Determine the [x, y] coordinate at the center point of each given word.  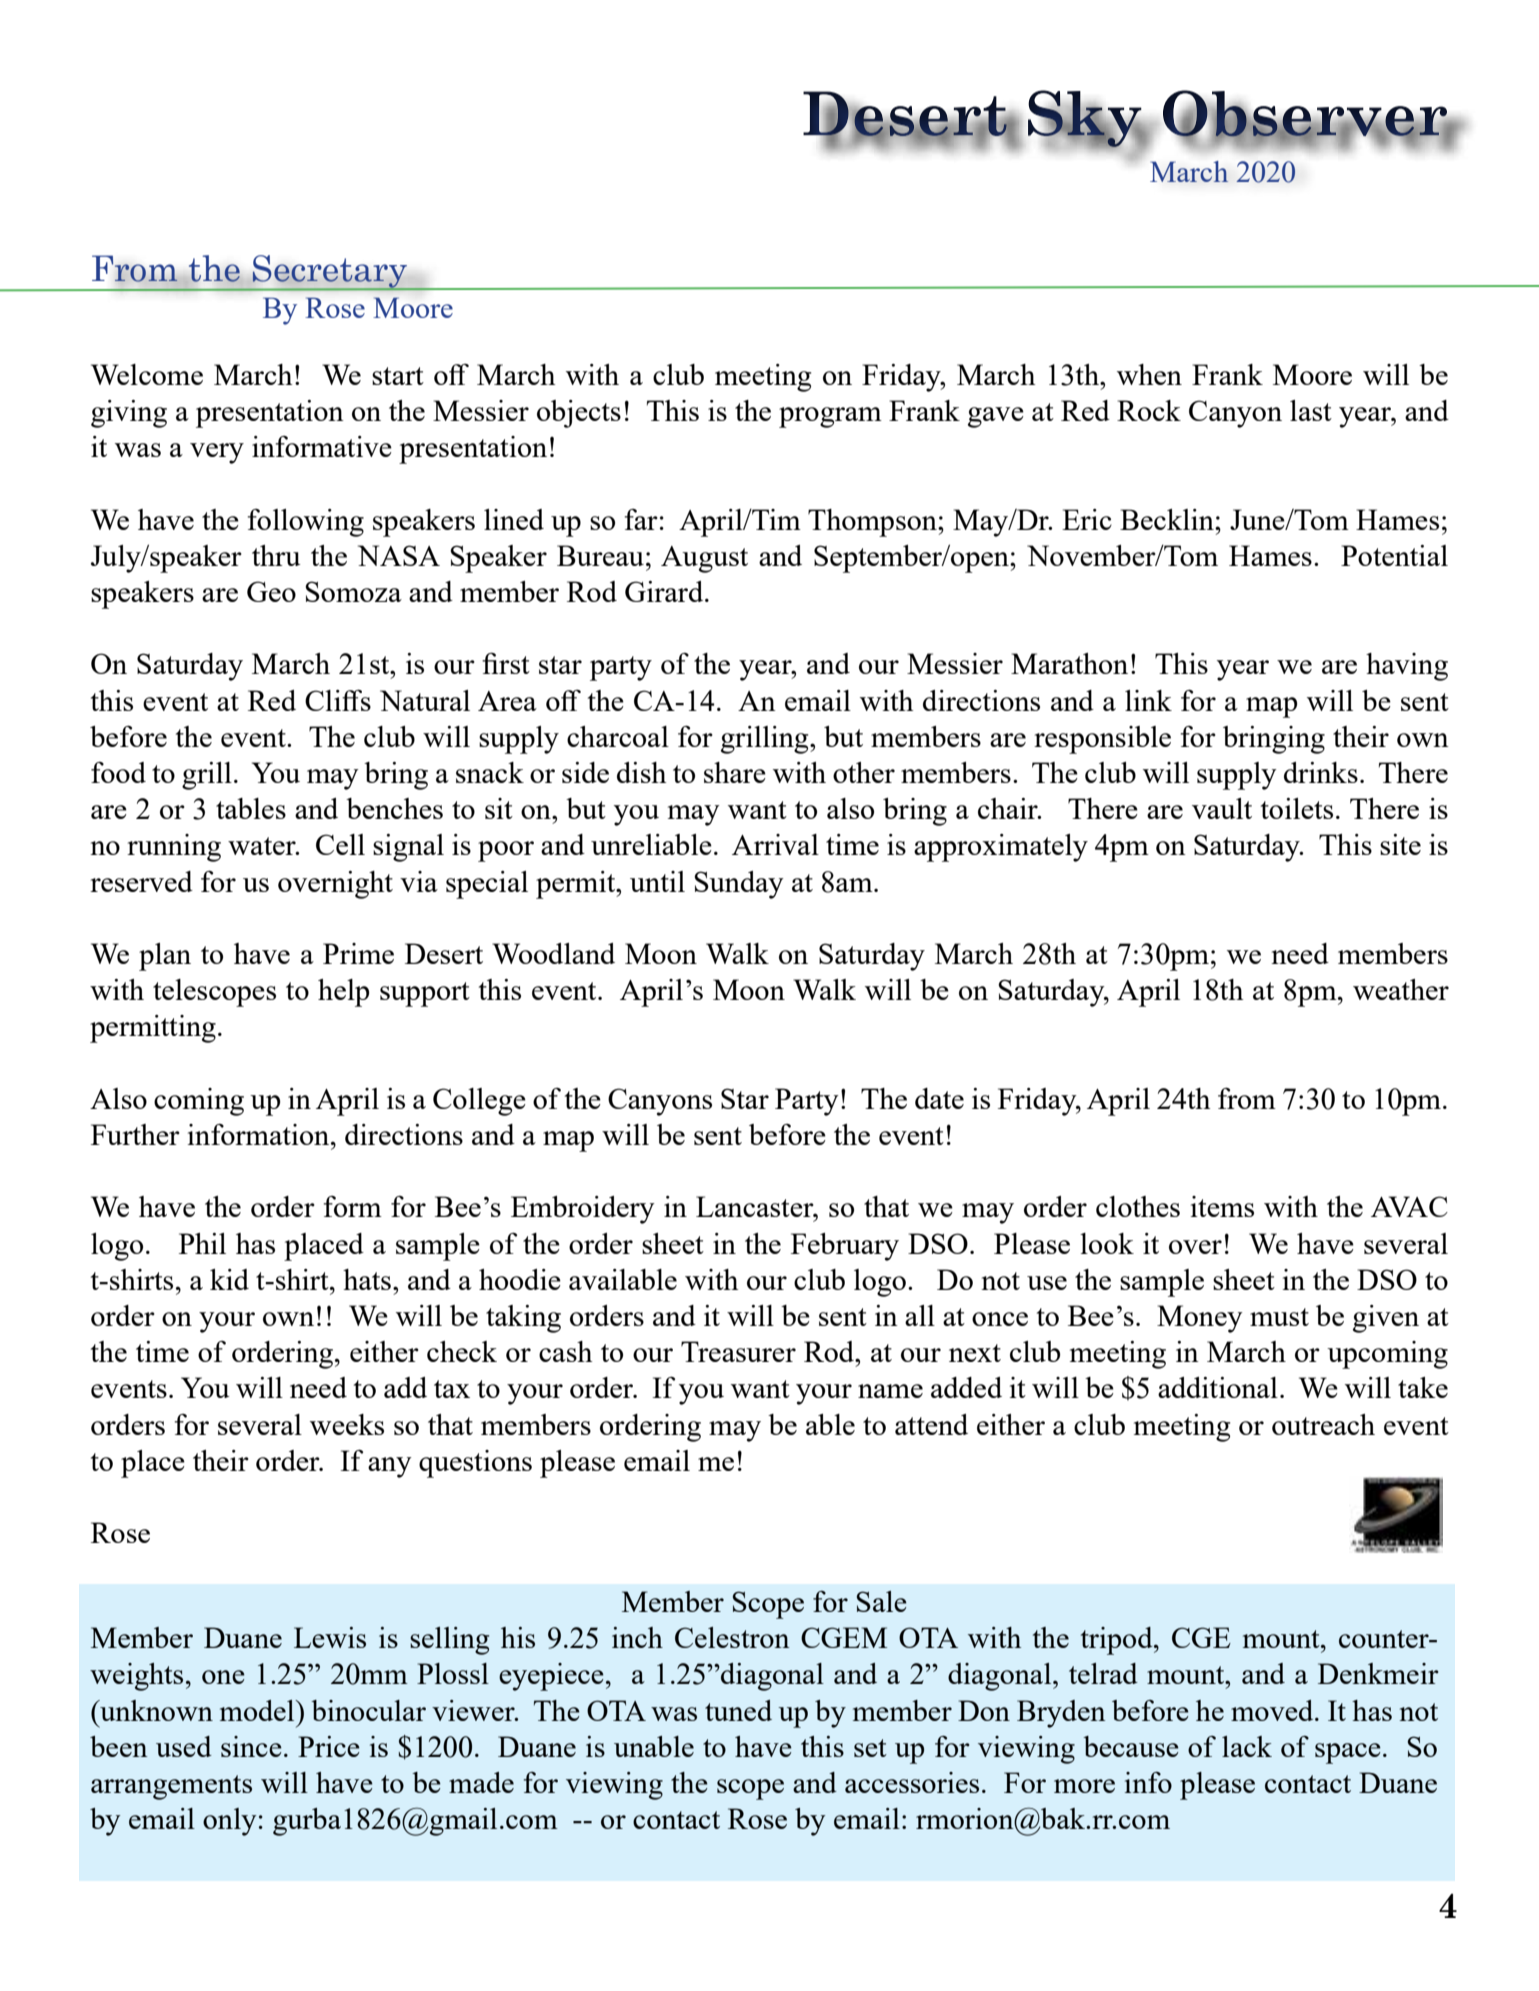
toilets [1297, 808]
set [870, 1748]
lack [1247, 1746]
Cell [340, 844]
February [845, 1247]
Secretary [330, 273]
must [1279, 1317]
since [251, 1746]
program [830, 417]
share [735, 772]
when [1149, 374]
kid [229, 1279]
